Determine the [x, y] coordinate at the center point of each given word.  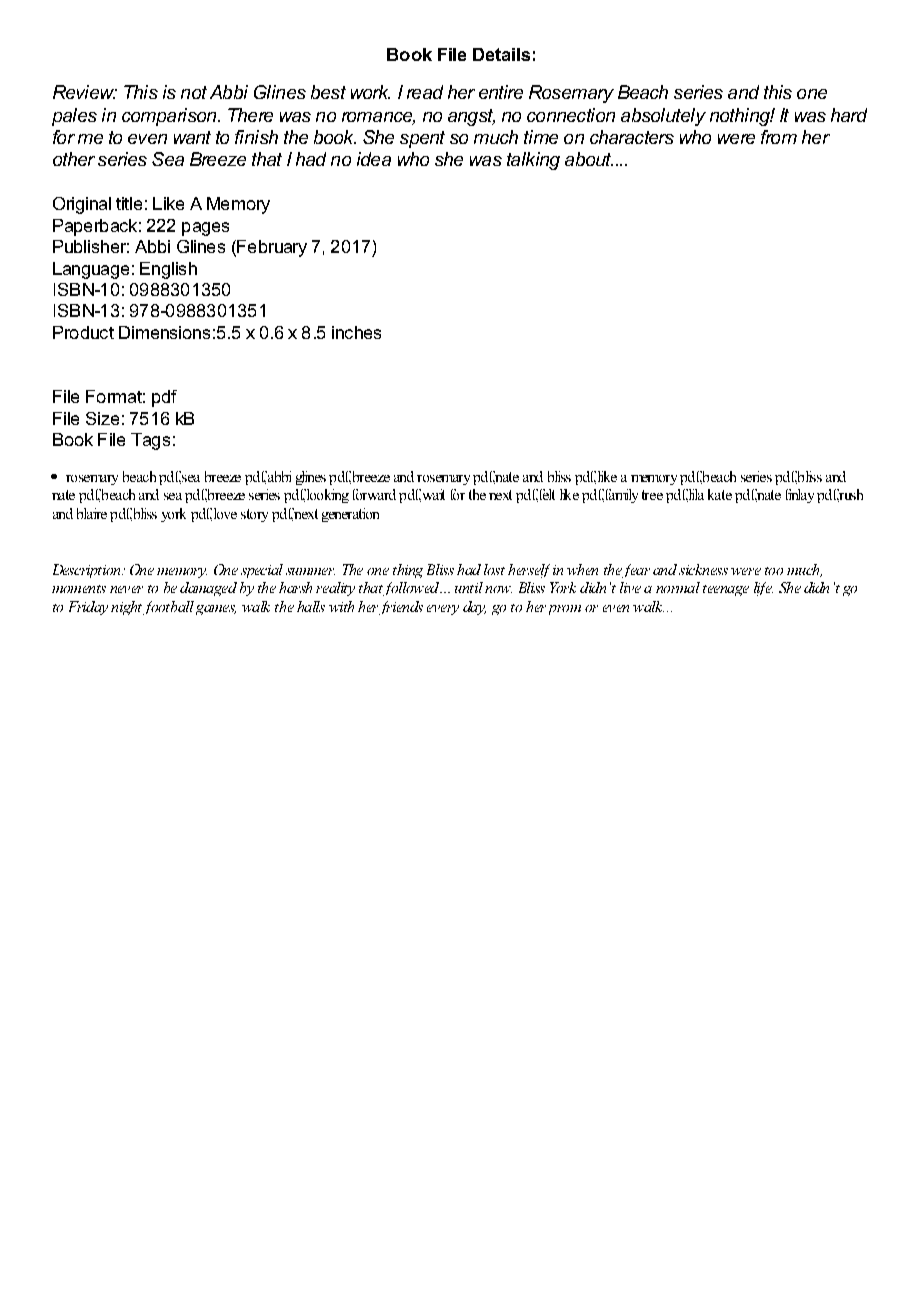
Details [501, 54]
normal [678, 587]
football [168, 608]
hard [849, 115]
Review [85, 92]
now [498, 589]
